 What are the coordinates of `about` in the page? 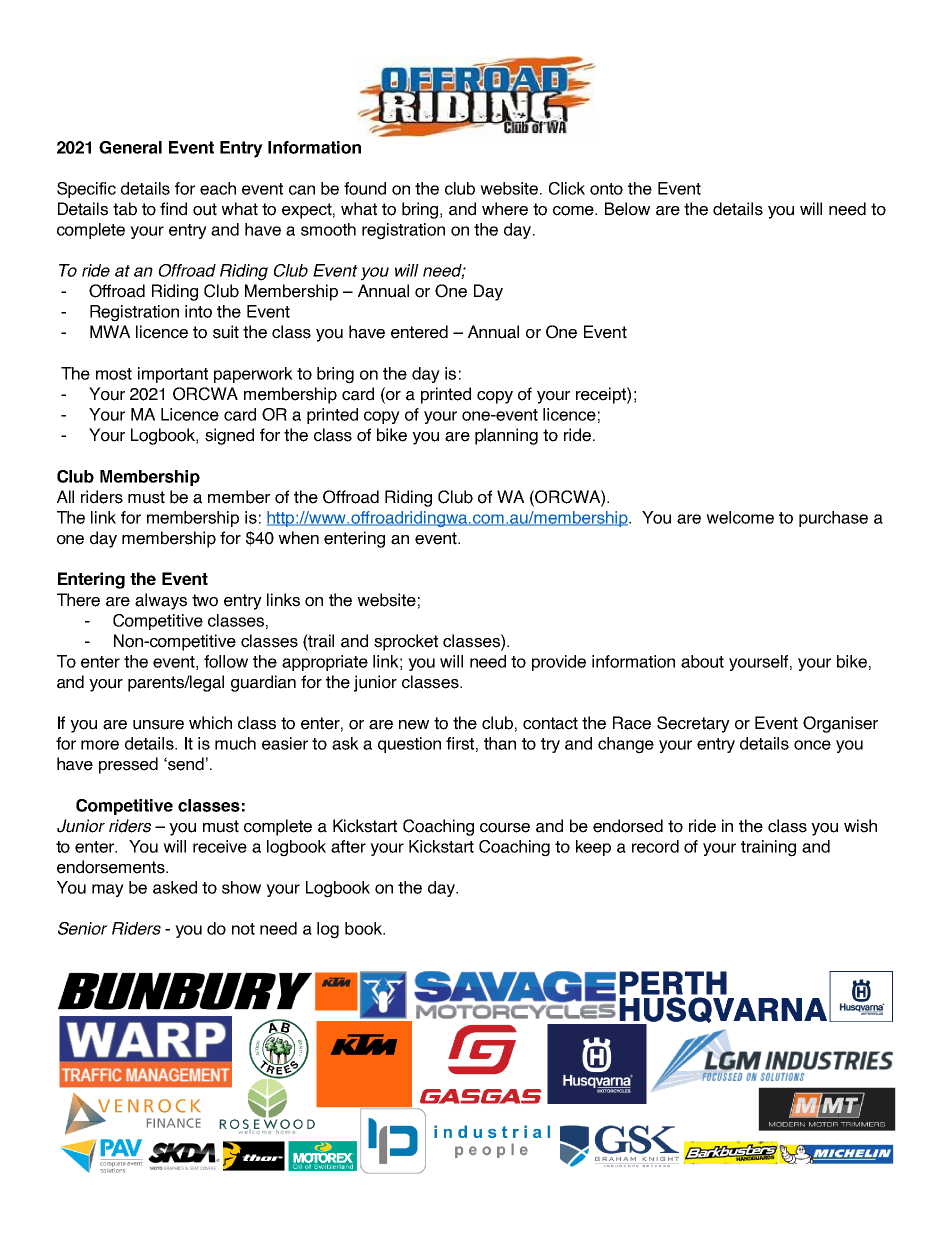 It's located at (702, 661).
